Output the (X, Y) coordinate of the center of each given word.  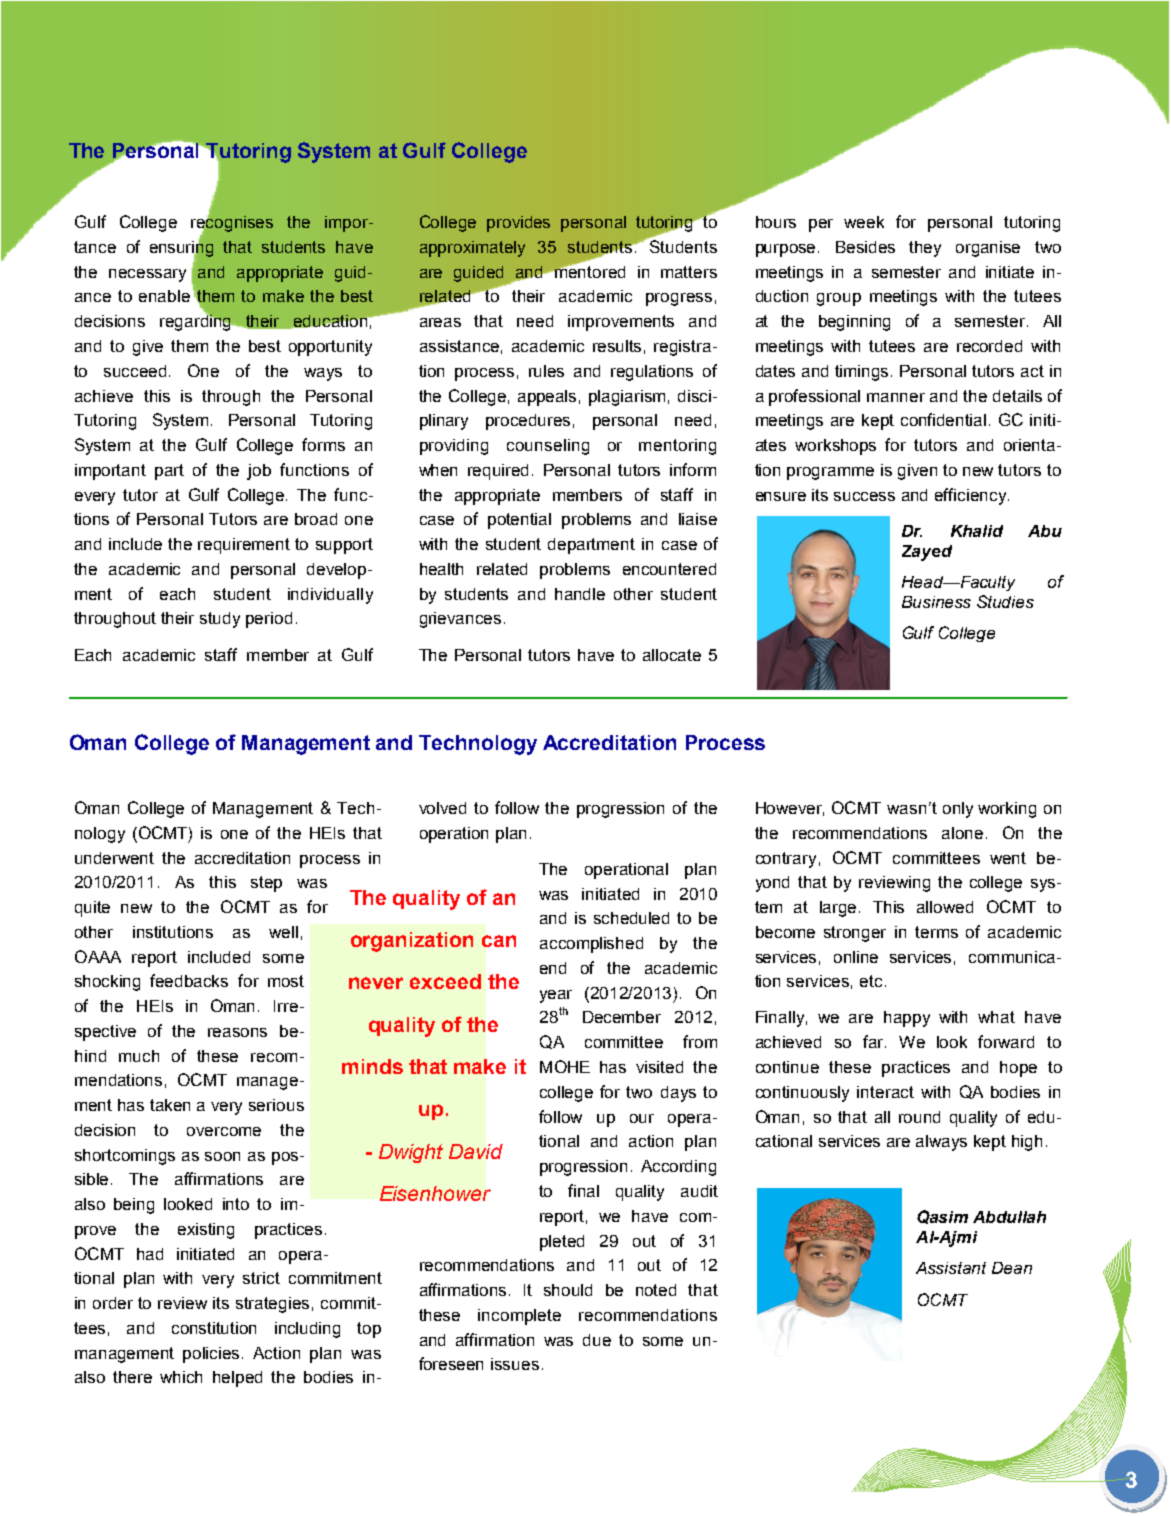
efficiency (970, 496)
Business (936, 602)
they (925, 249)
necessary (147, 275)
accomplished (591, 945)
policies (213, 1355)
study (220, 620)
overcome (224, 1131)
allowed (945, 907)
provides (518, 224)
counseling (548, 447)
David (476, 1151)
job (259, 472)
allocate (672, 655)
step (266, 884)
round (919, 1117)
